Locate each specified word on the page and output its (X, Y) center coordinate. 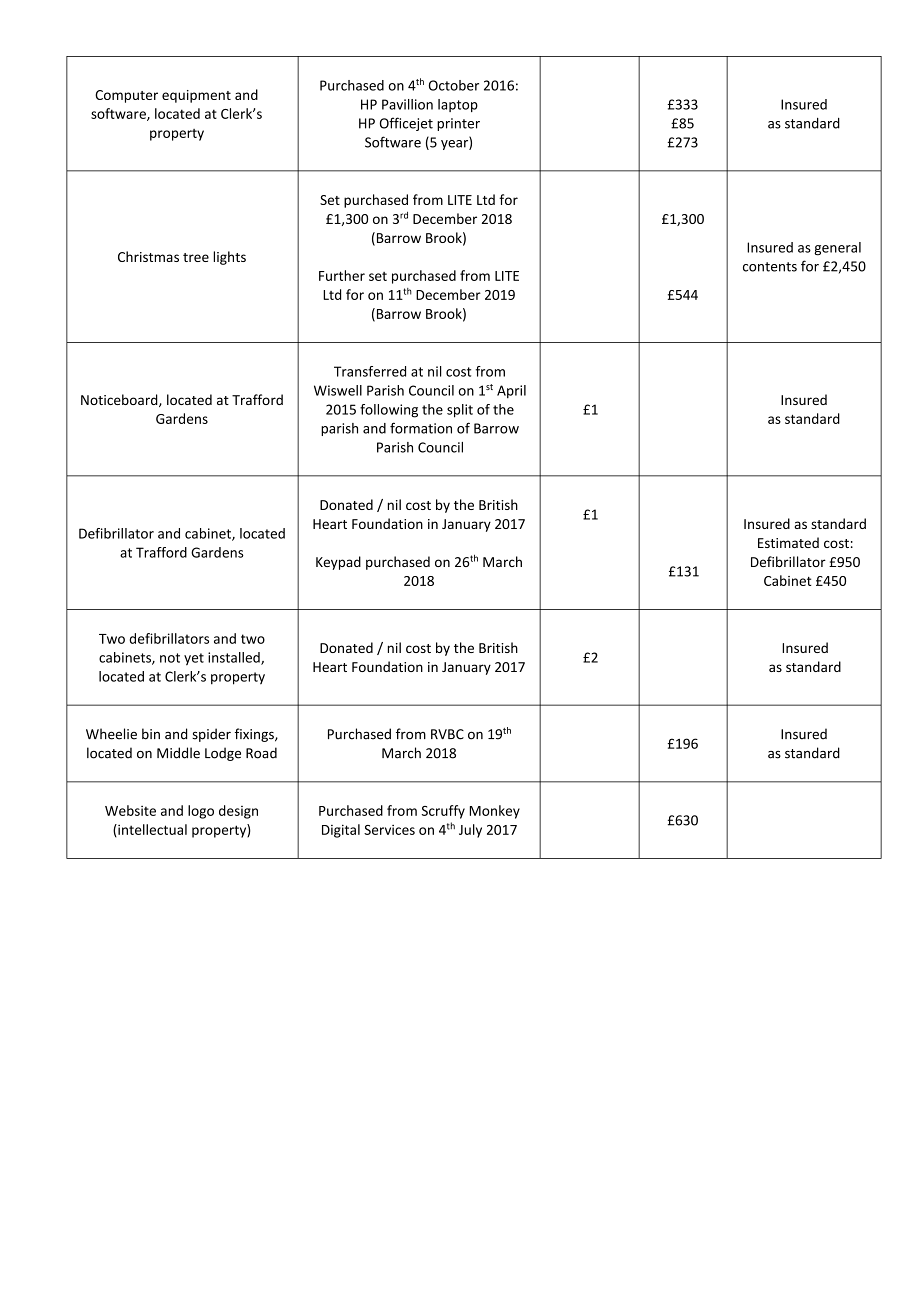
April (511, 392)
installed (235, 658)
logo (201, 812)
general (837, 249)
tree (196, 257)
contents (770, 267)
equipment (196, 96)
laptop (458, 105)
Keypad (338, 563)
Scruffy (443, 812)
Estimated (788, 542)
